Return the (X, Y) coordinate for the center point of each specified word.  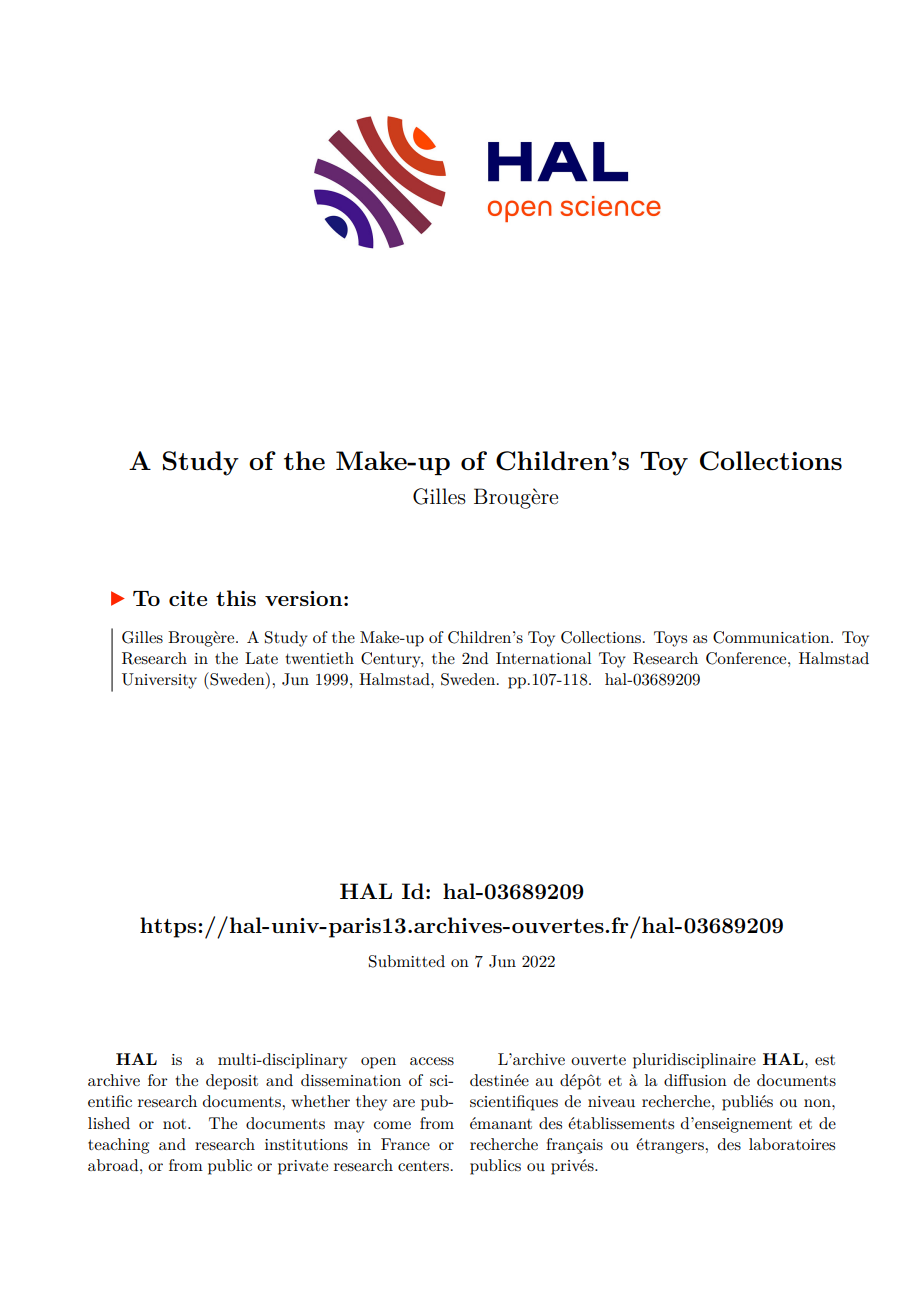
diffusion (695, 1080)
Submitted (407, 961)
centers (423, 1166)
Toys (670, 639)
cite (188, 598)
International (544, 658)
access (432, 1061)
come (392, 1125)
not (176, 1124)
